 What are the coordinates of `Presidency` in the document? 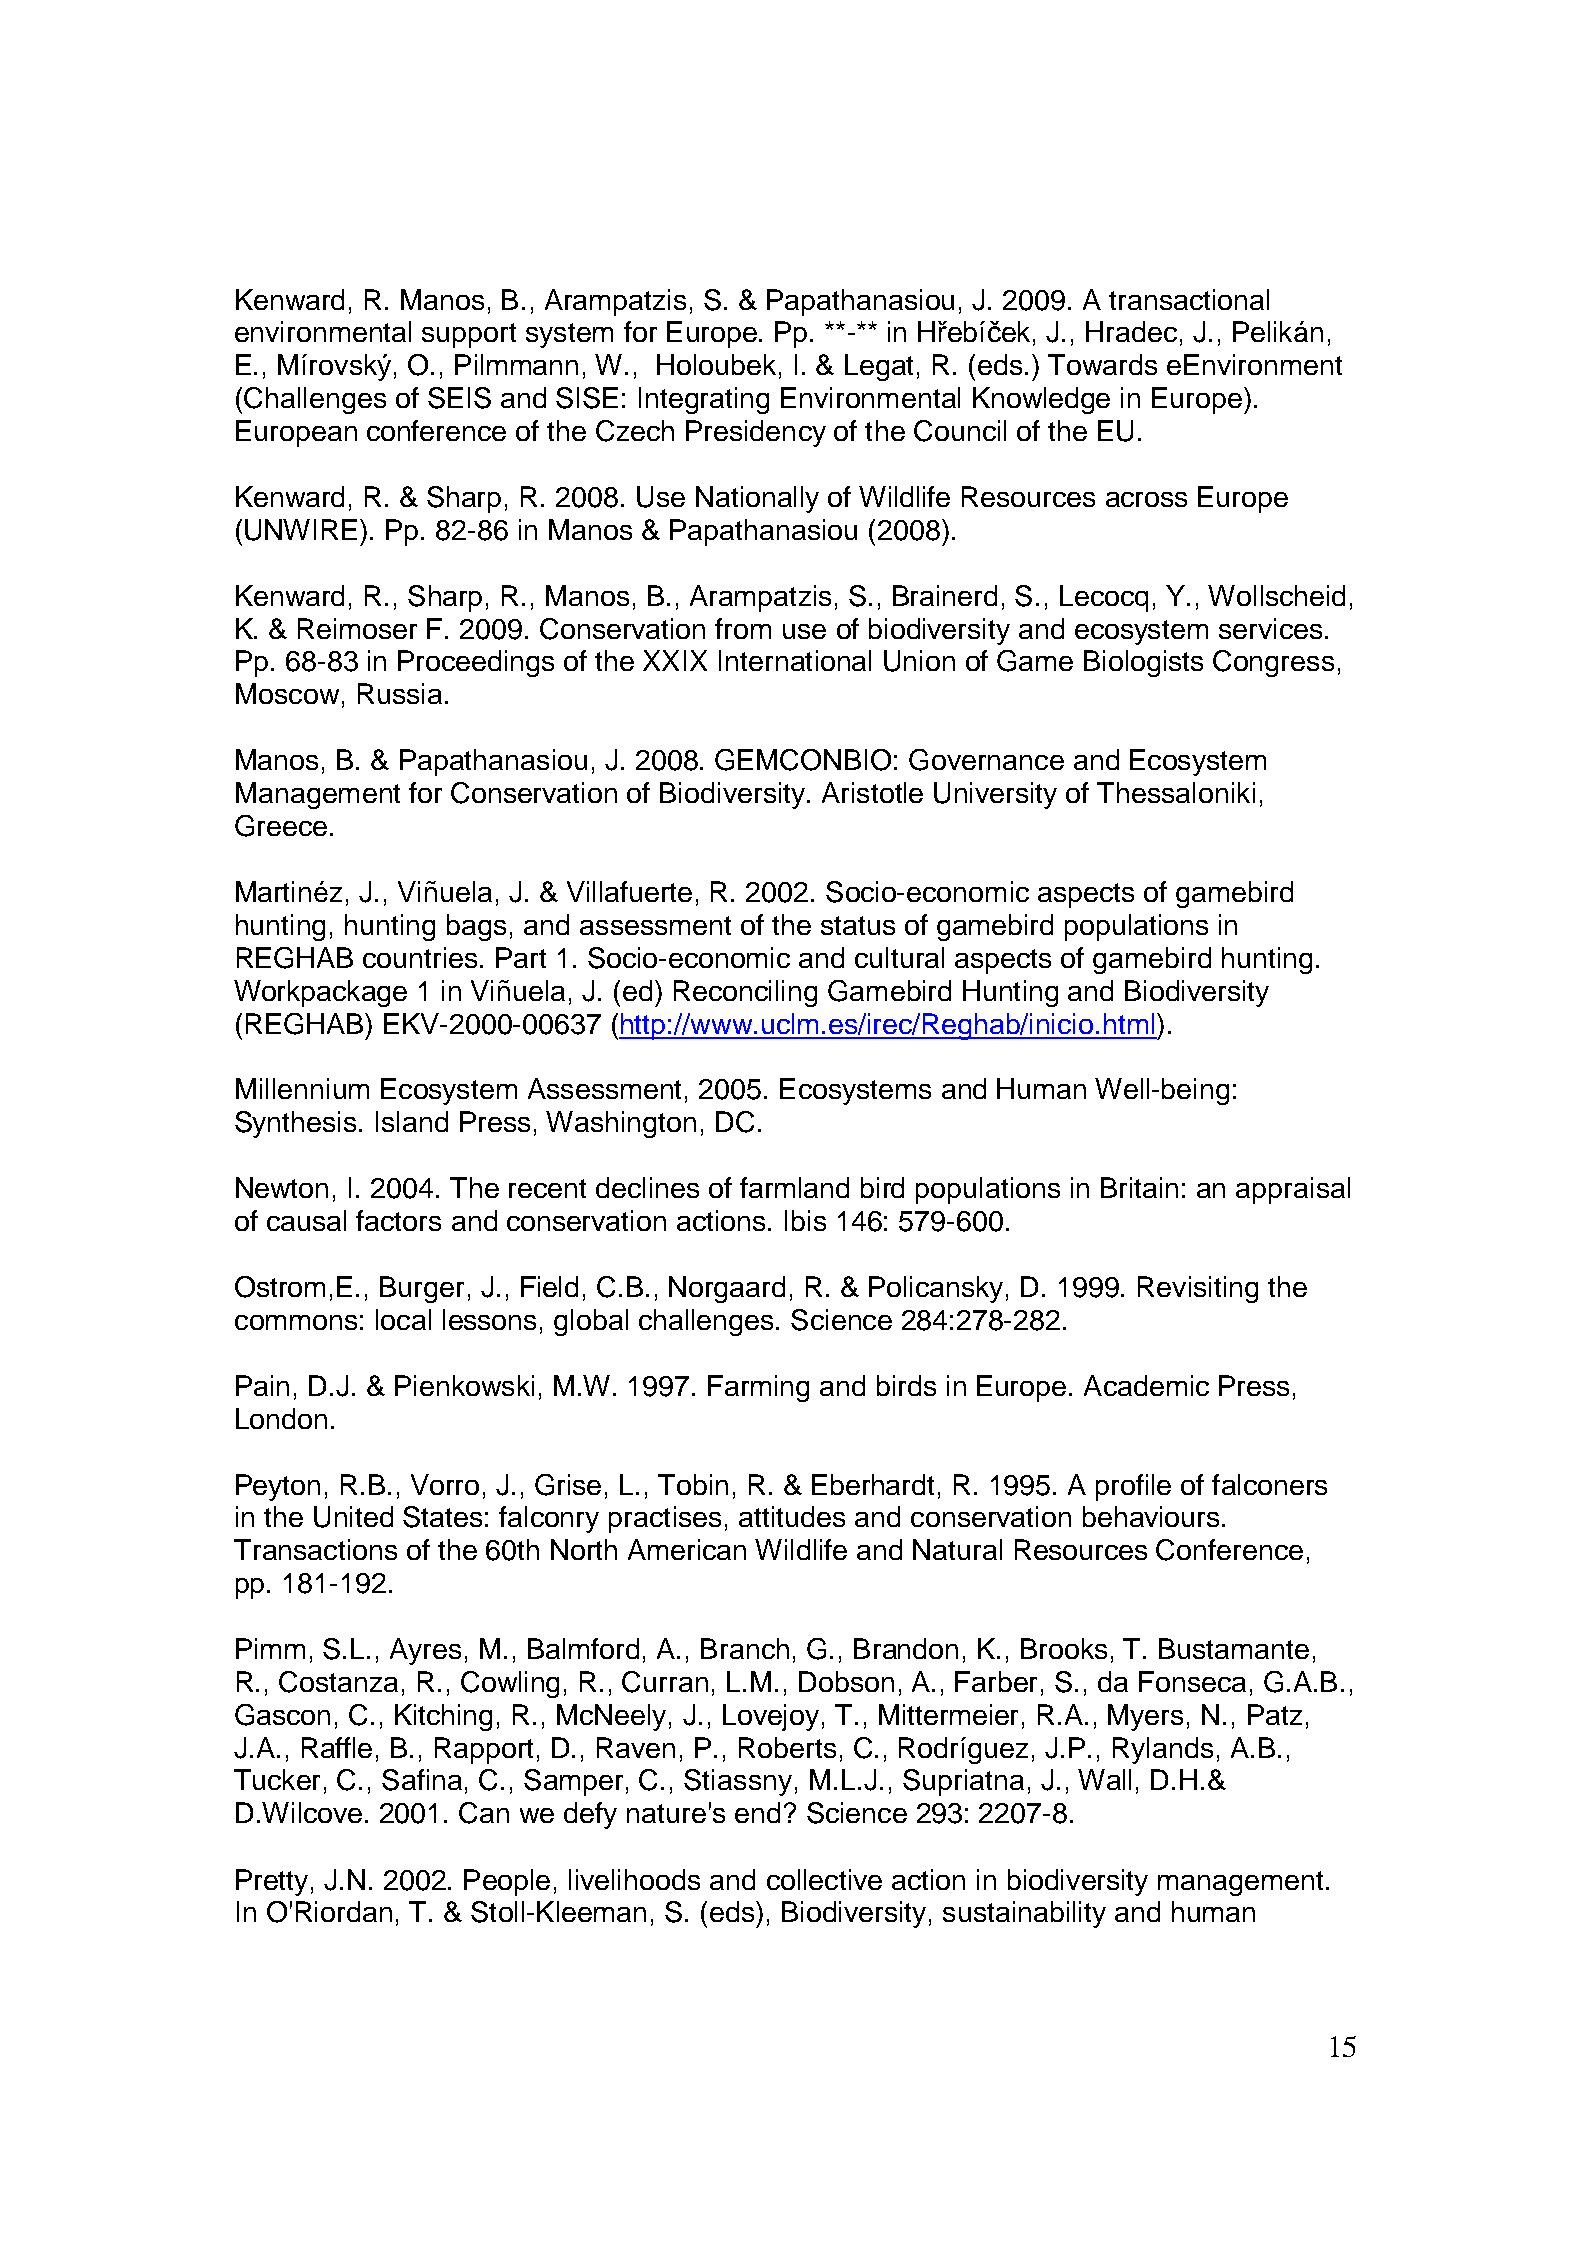 It's located at (756, 433).
